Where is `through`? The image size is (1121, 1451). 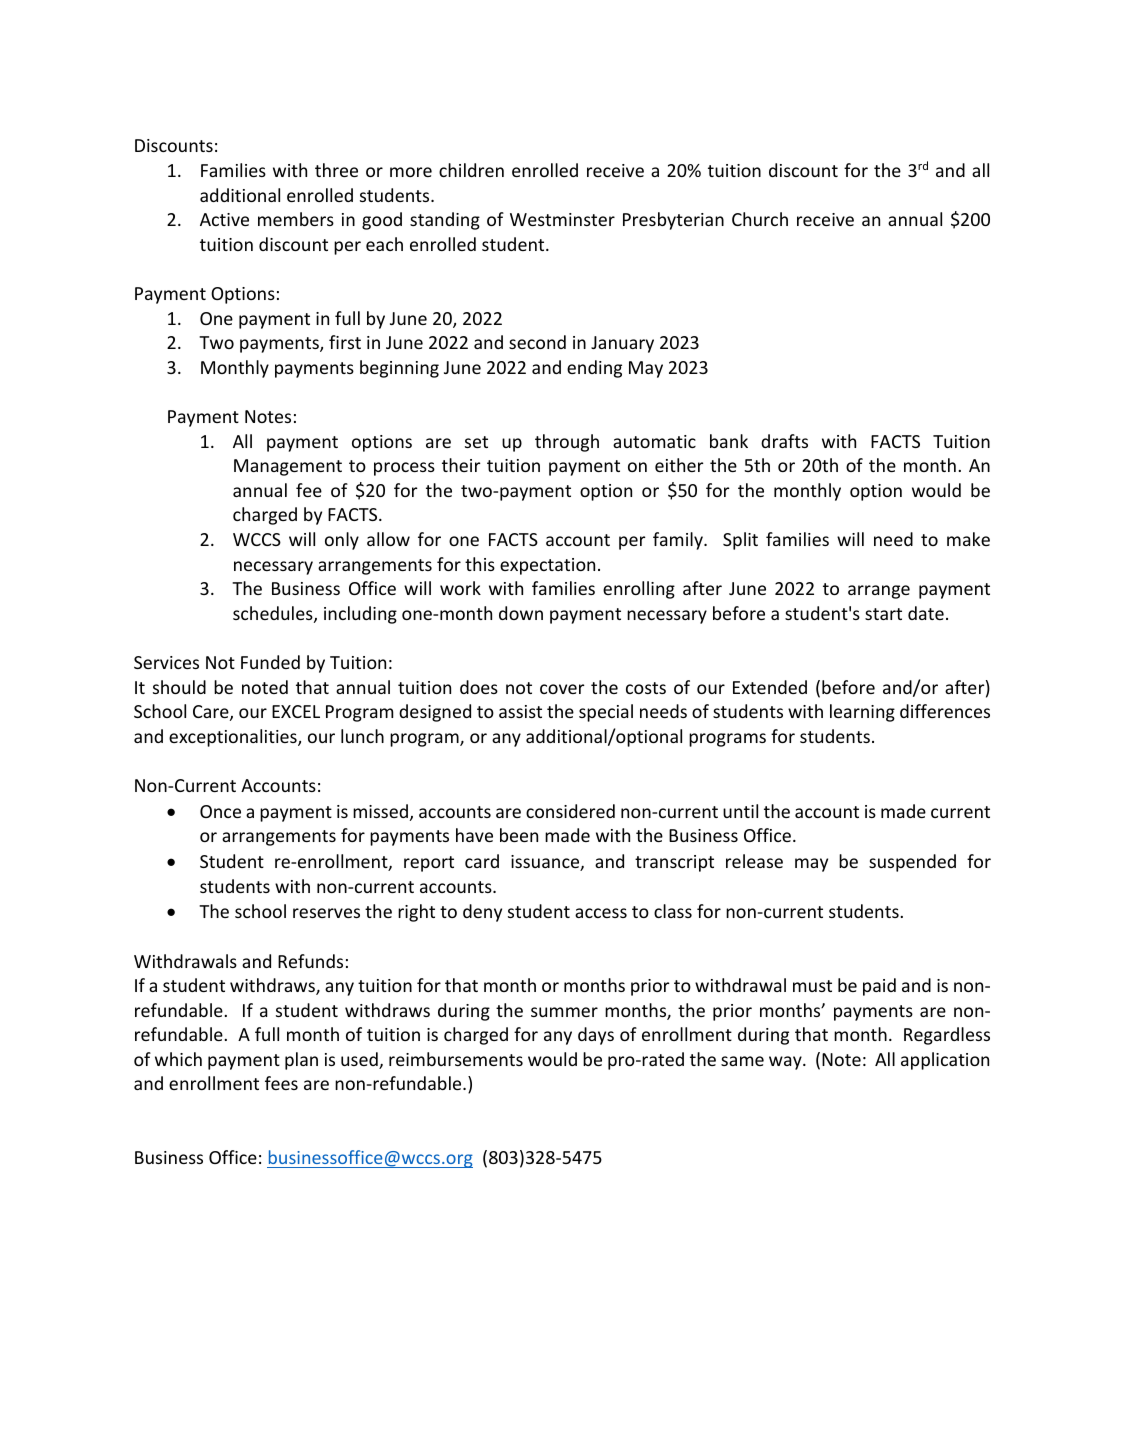 through is located at coordinates (567, 443).
